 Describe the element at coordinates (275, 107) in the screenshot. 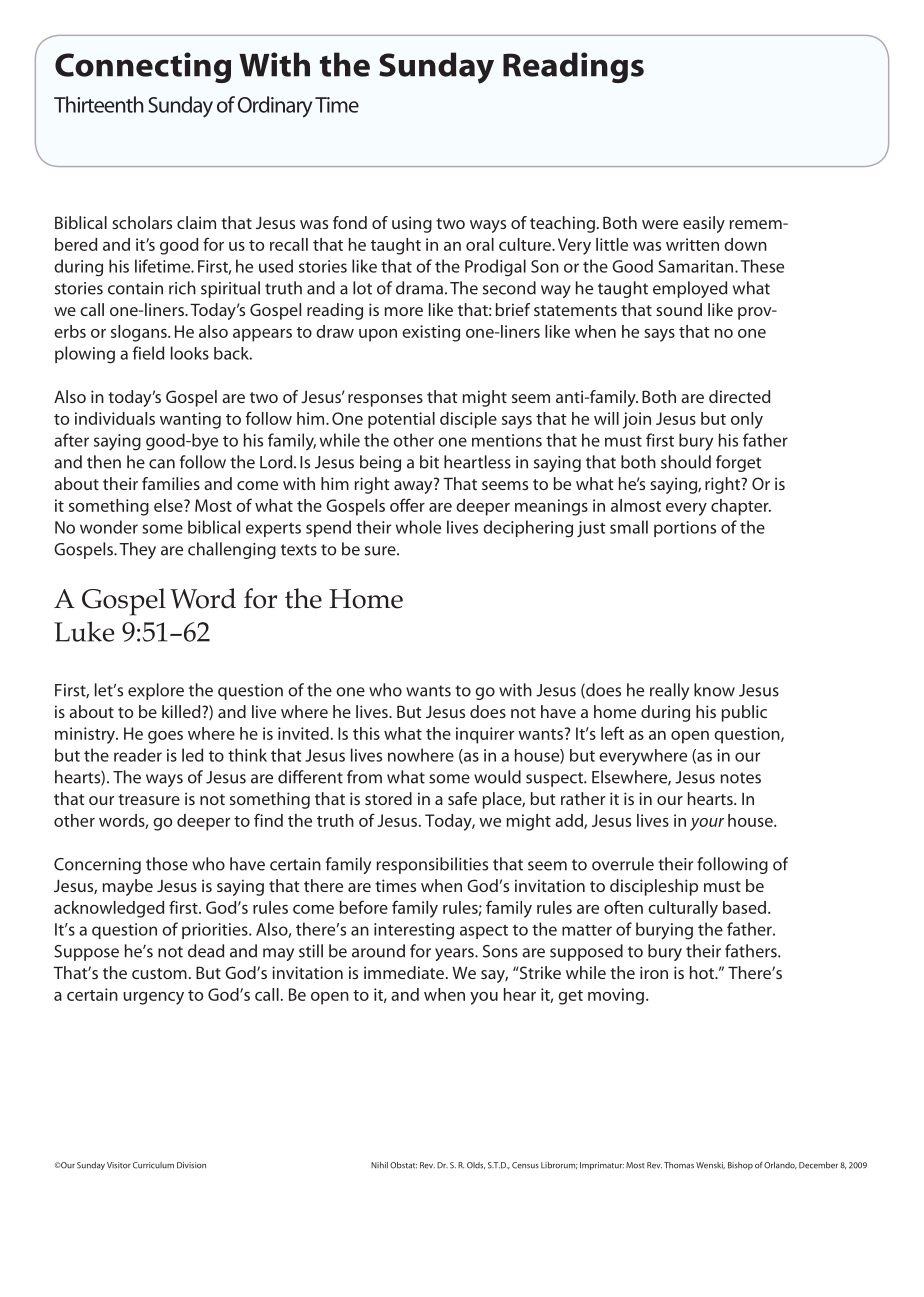

I see `Ordinary` at that location.
